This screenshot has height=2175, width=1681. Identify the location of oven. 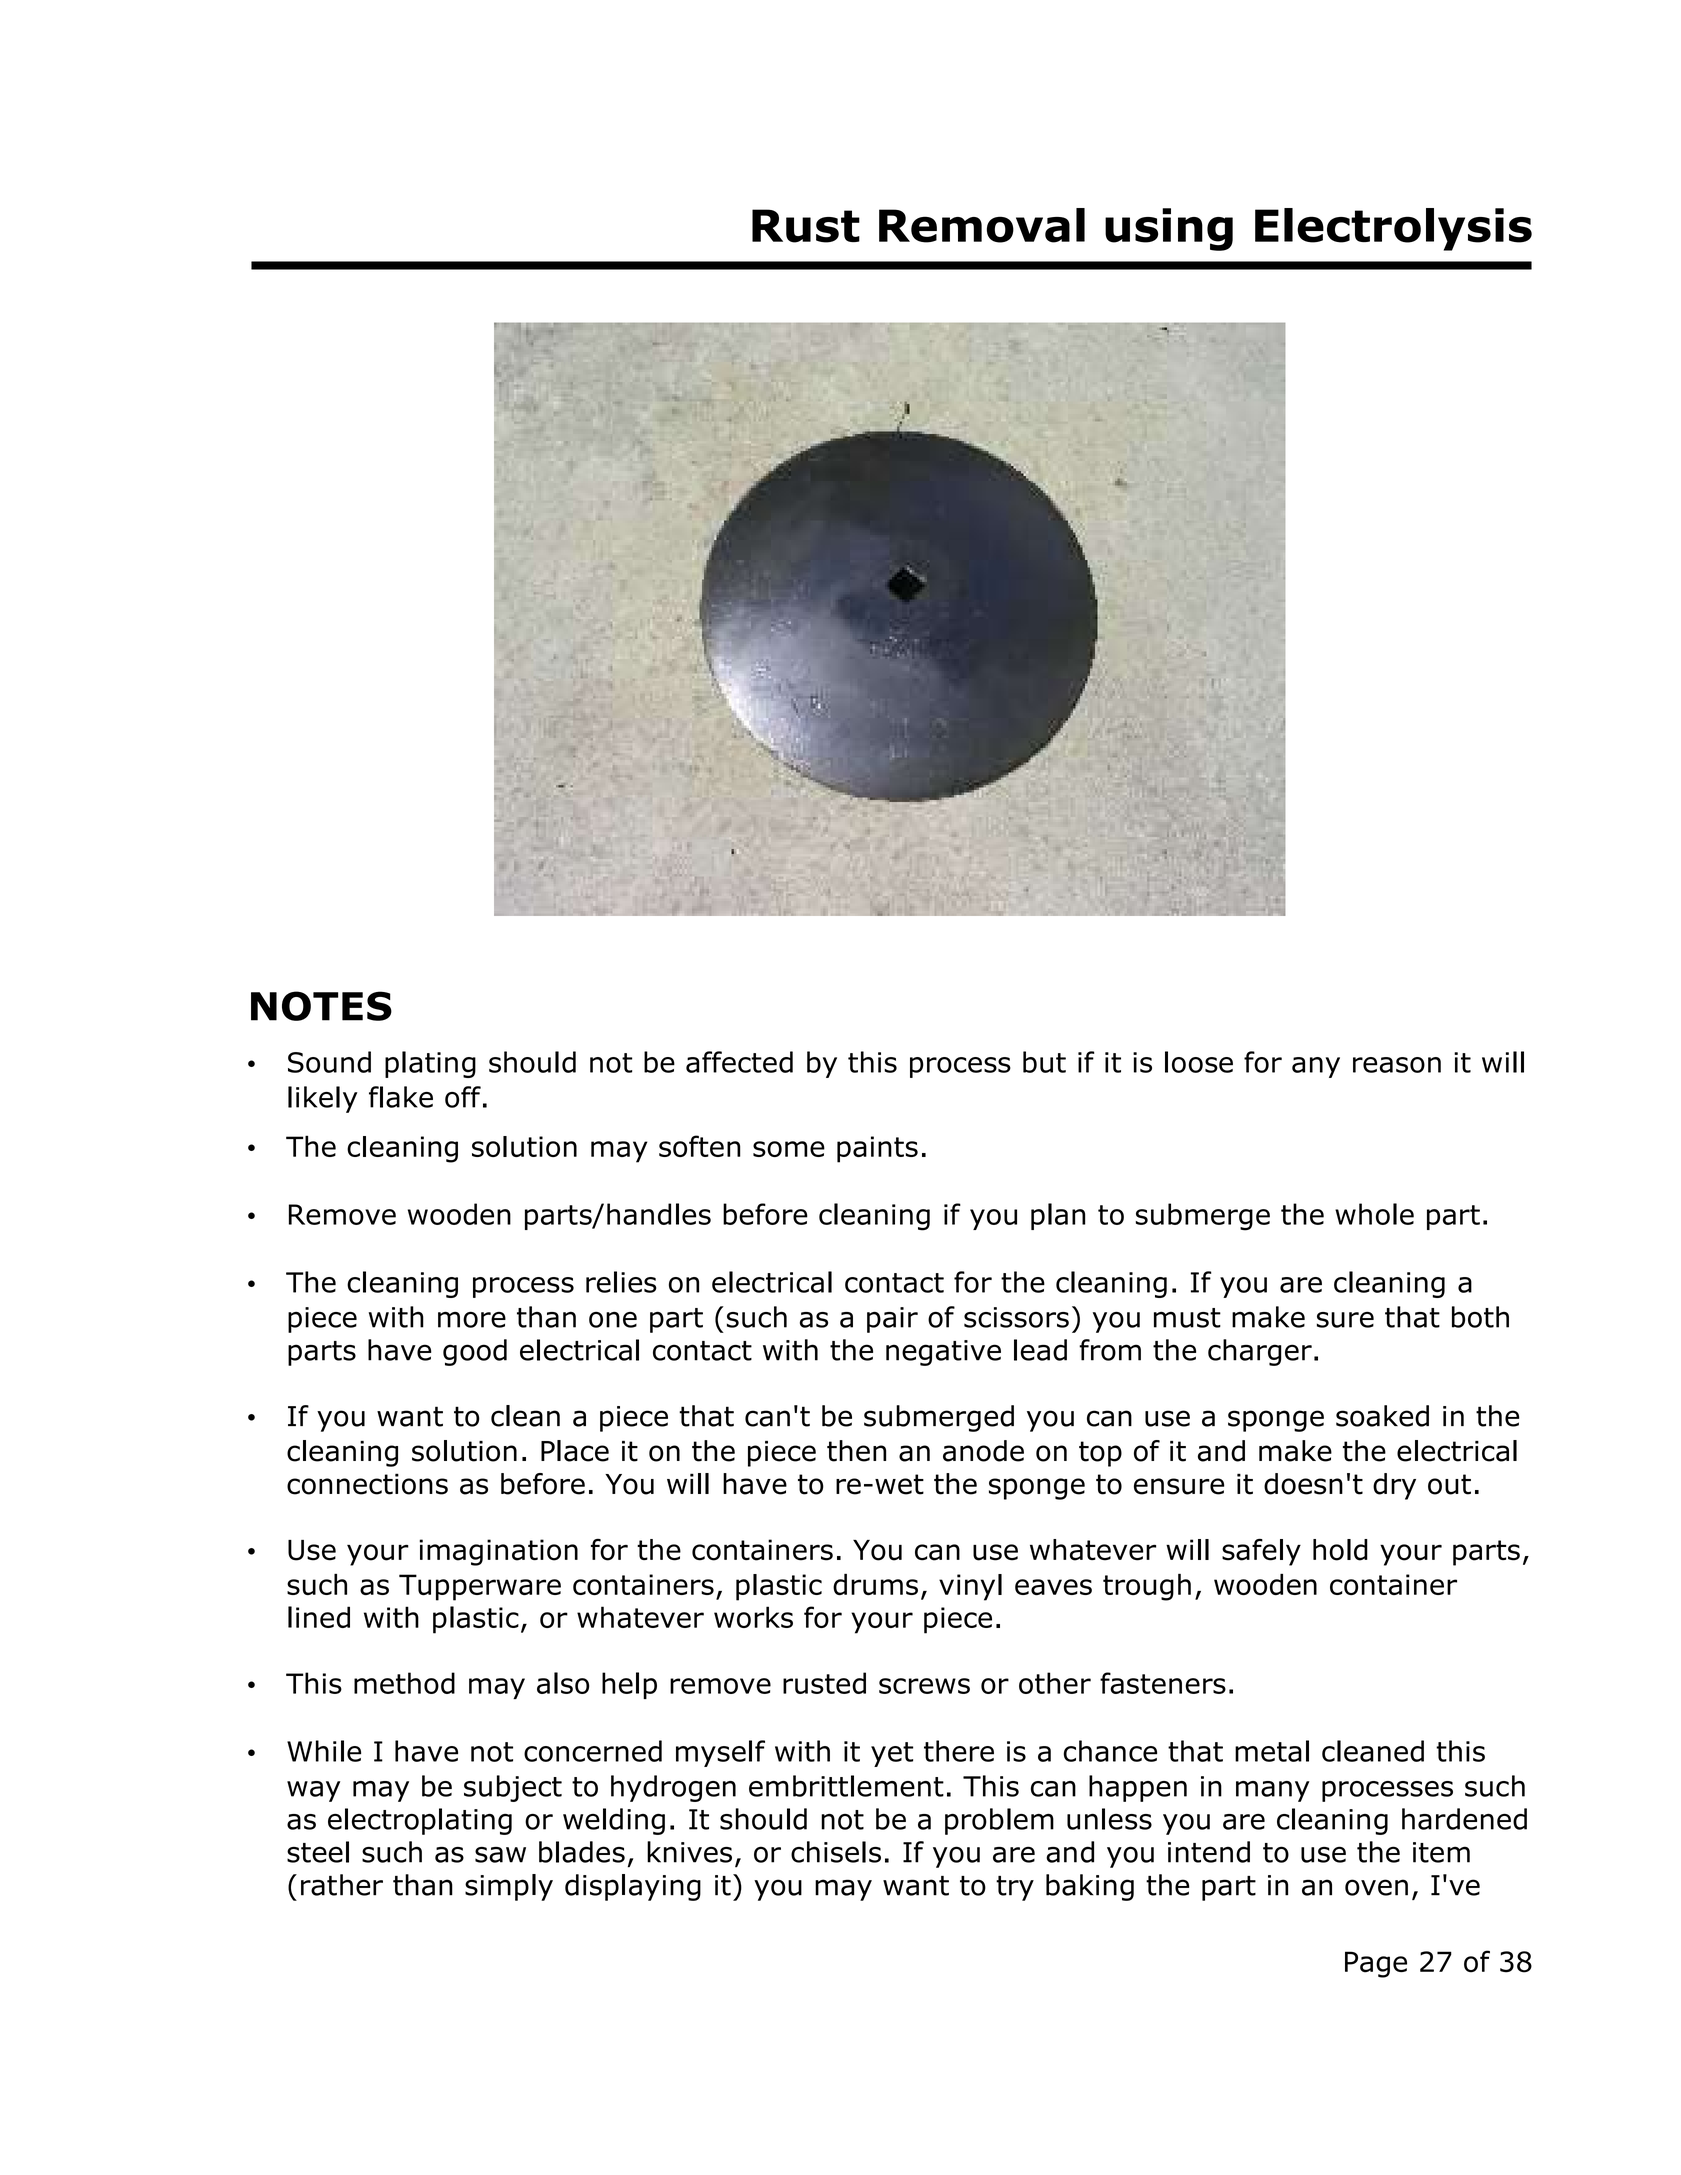
(1376, 1887).
